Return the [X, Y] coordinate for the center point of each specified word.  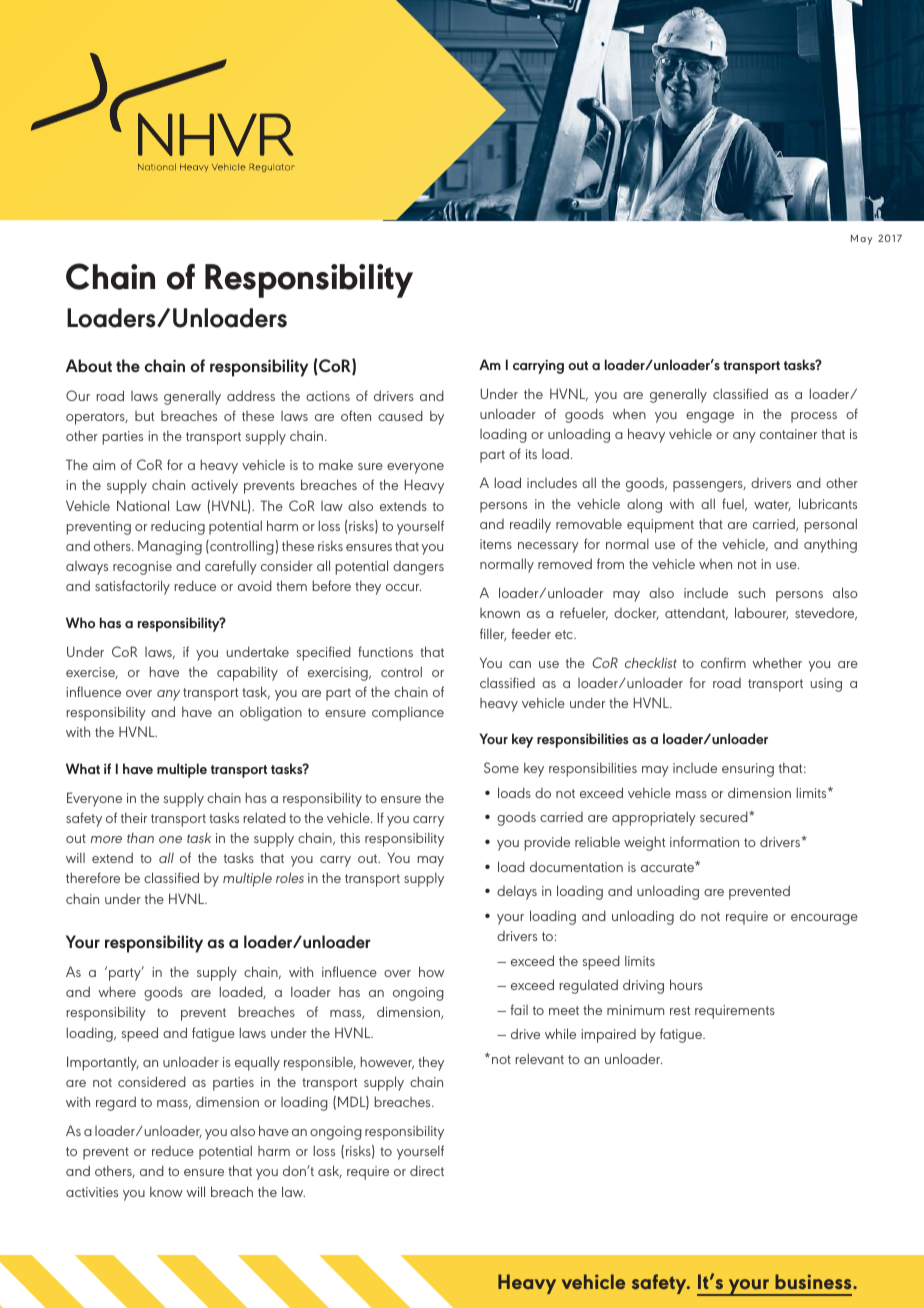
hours [686, 984]
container [788, 434]
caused [400, 415]
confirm [723, 662]
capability [247, 673]
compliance [408, 713]
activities [92, 1192]
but [144, 416]
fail [519, 1009]
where [117, 991]
